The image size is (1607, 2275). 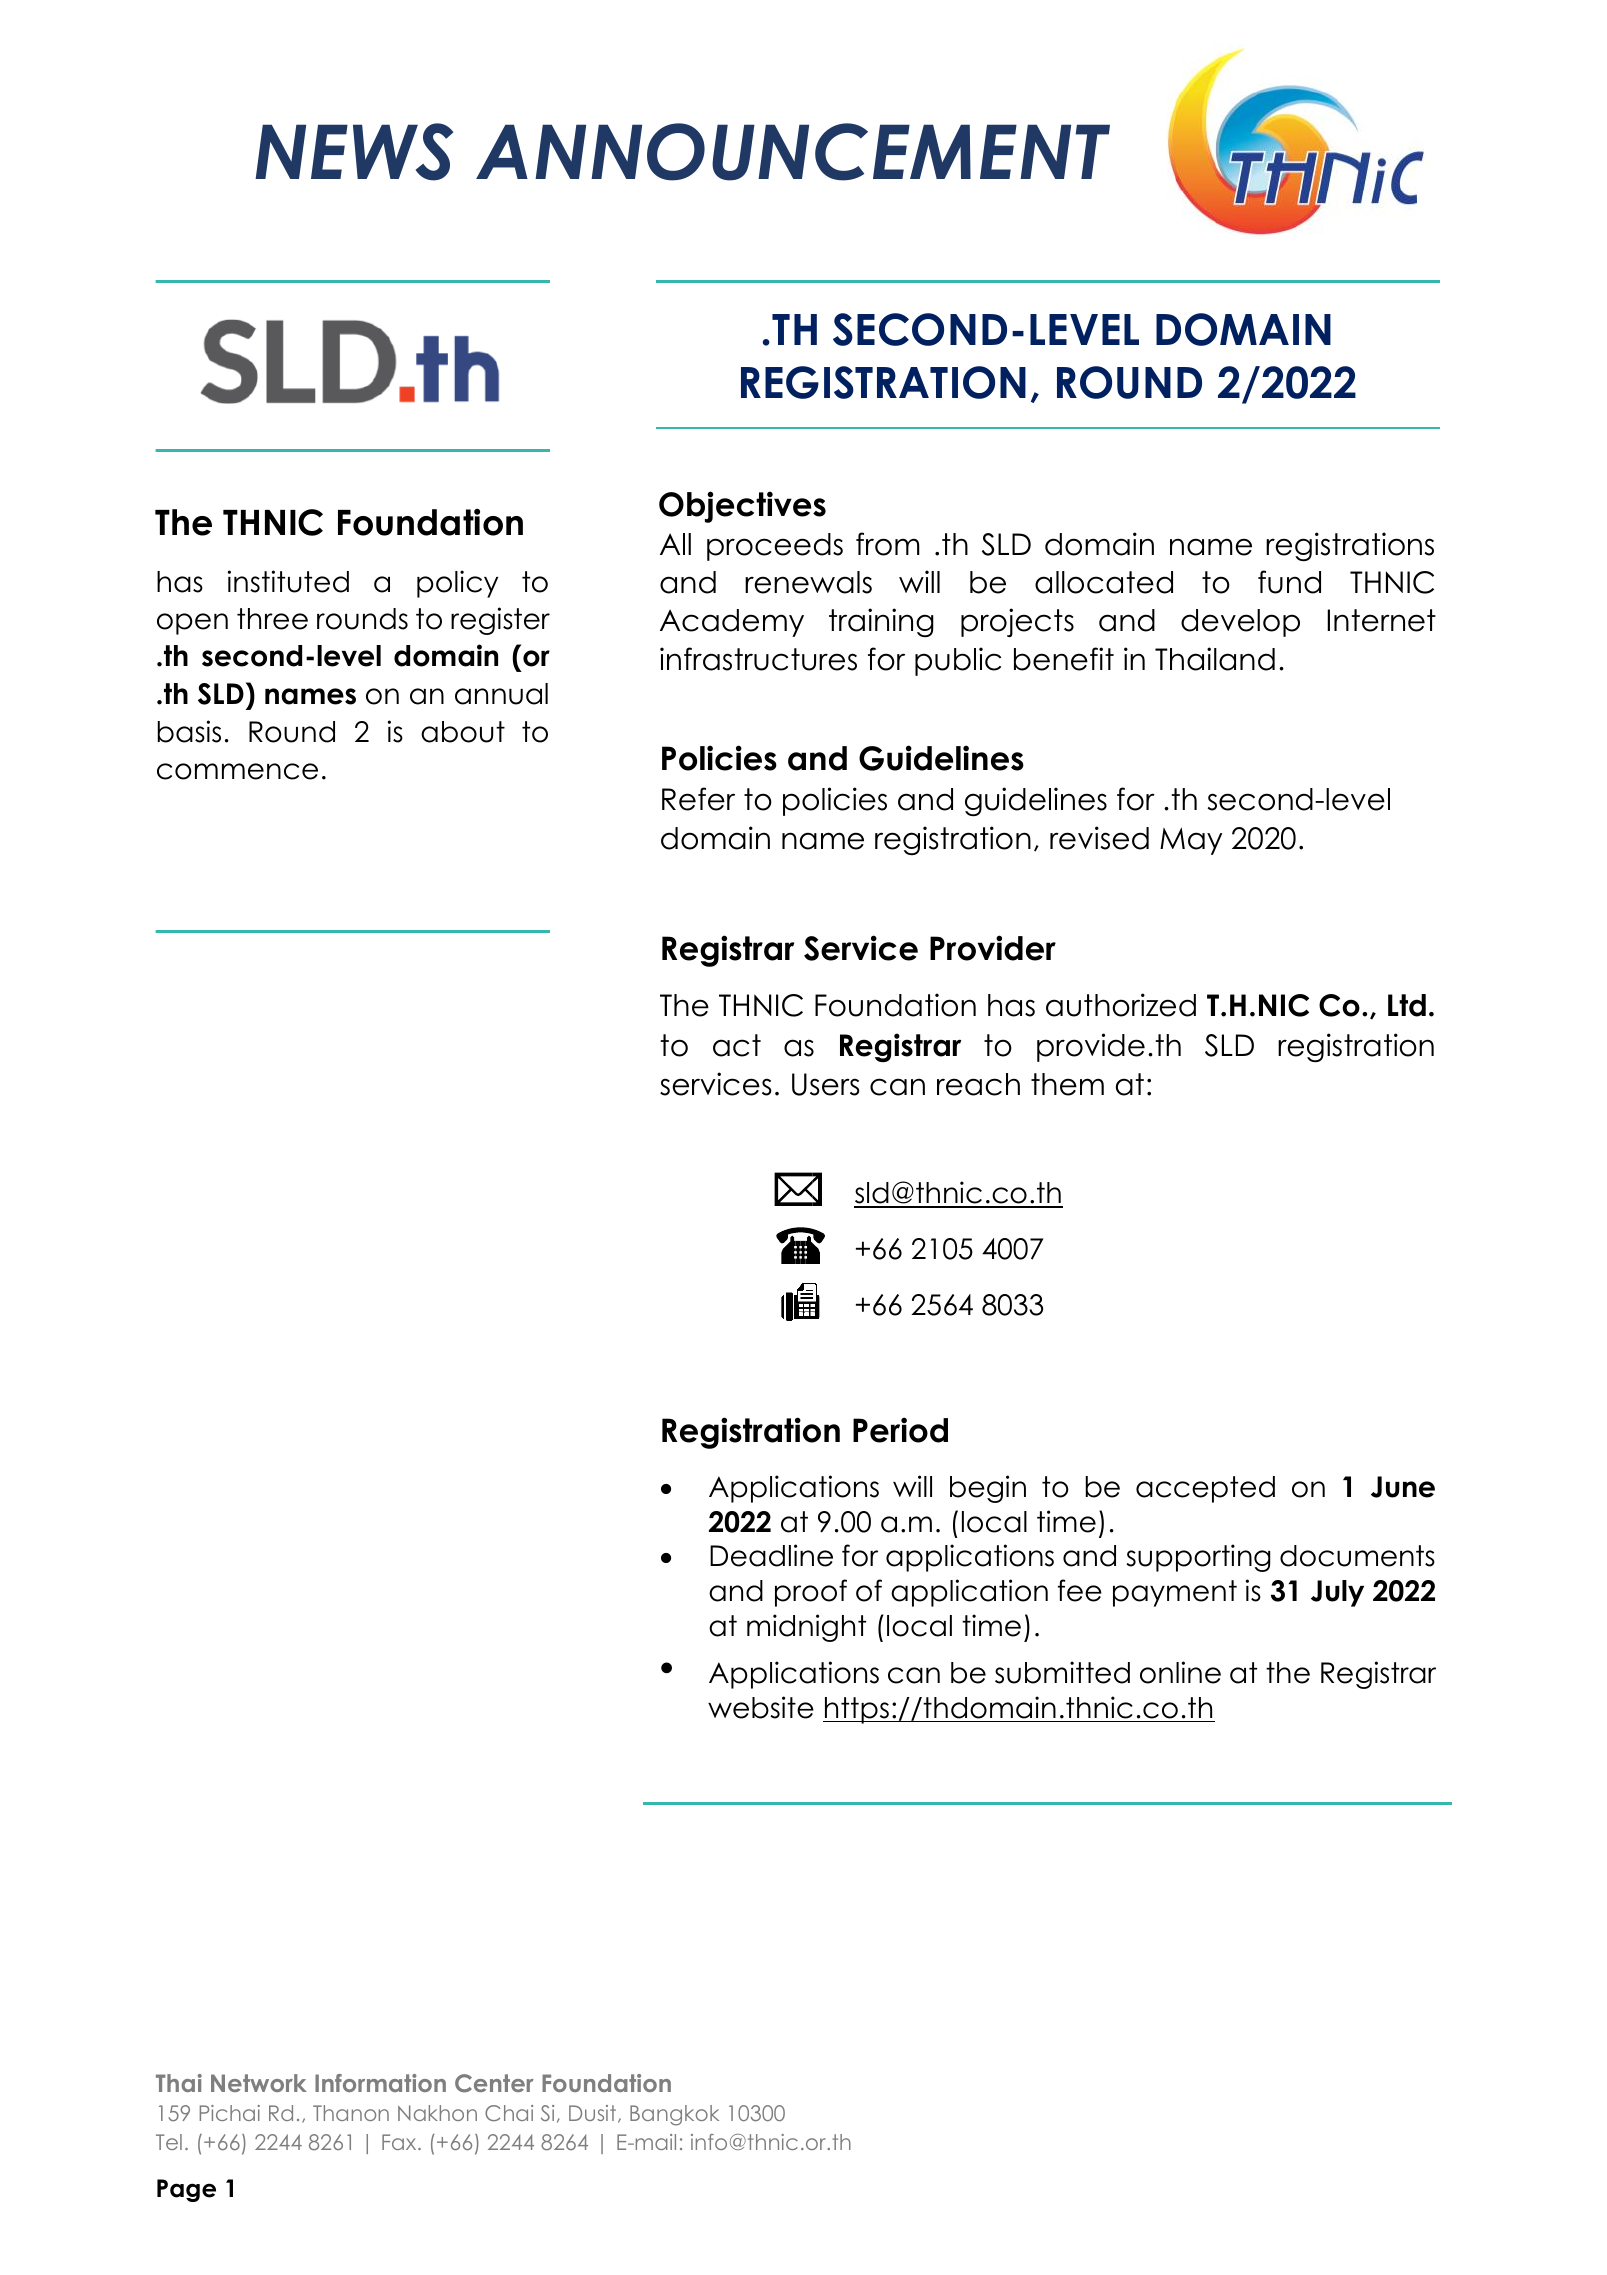 I want to click on May, so click(x=1191, y=841).
